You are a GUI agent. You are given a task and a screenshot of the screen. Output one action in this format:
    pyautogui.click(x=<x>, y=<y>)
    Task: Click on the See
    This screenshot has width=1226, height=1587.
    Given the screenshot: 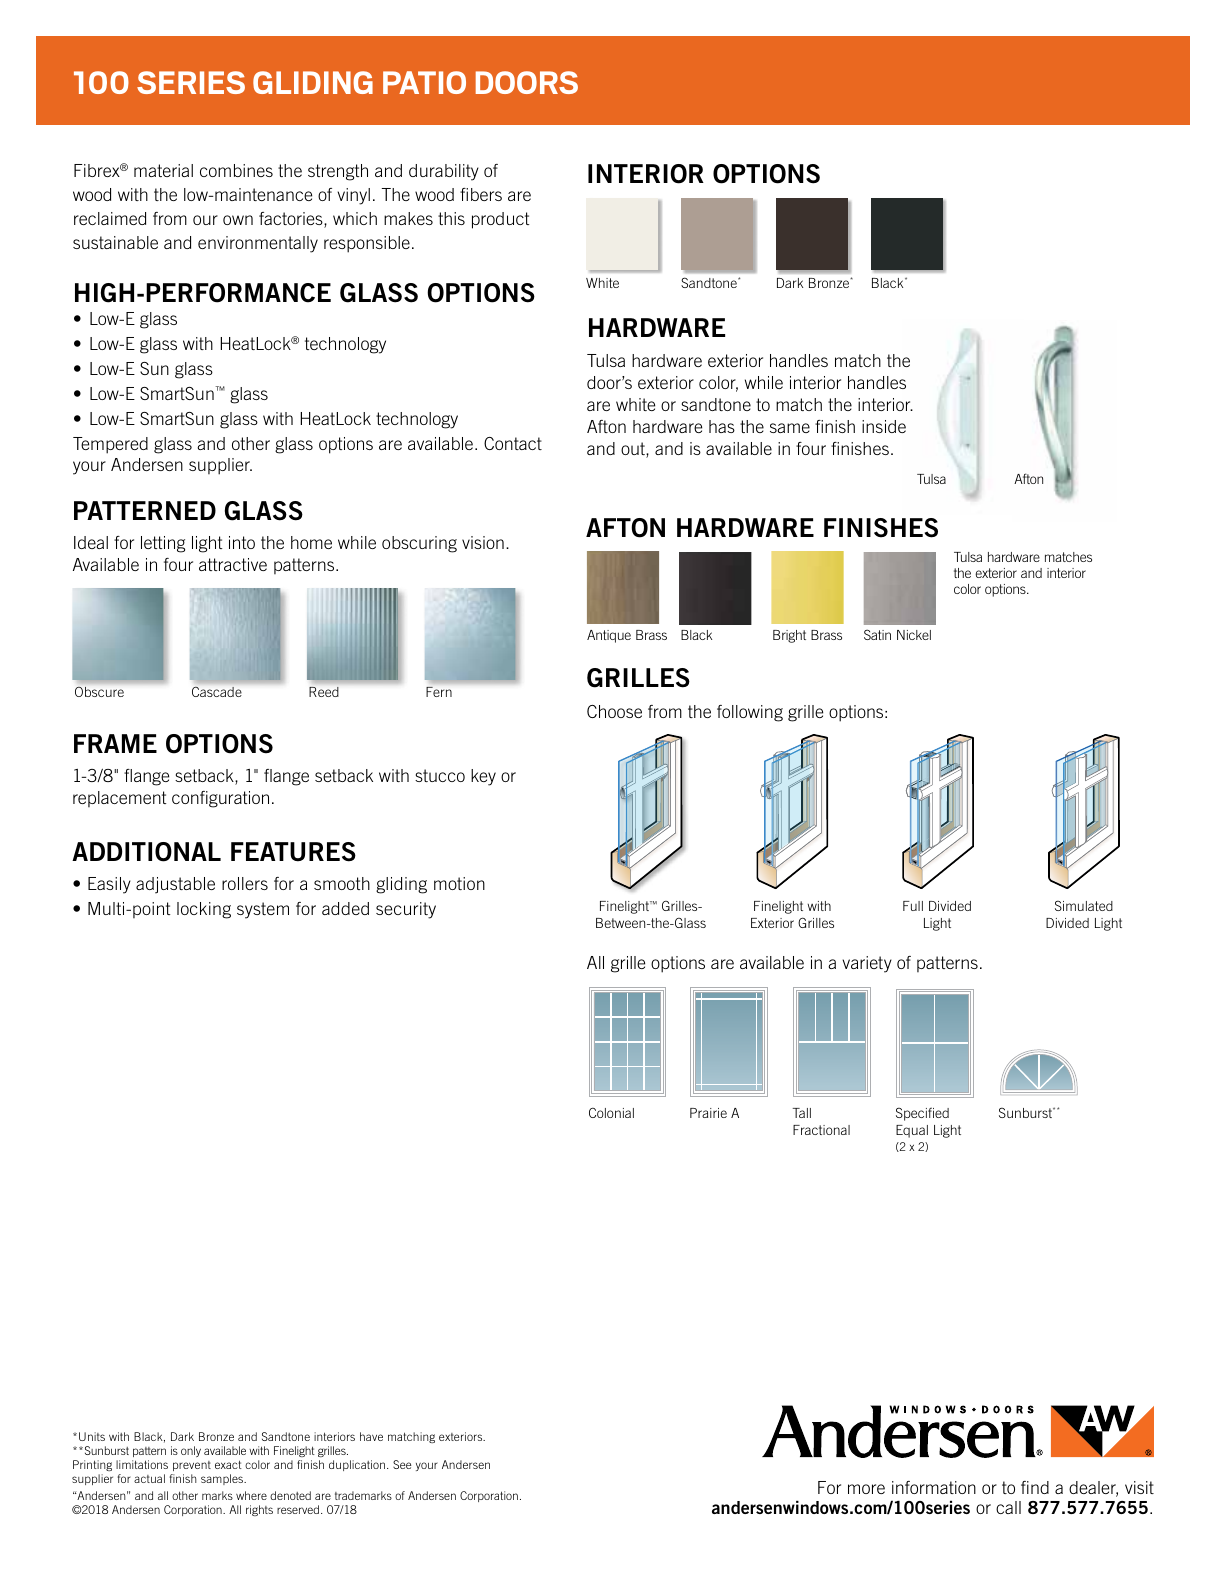 What is the action you would take?
    pyautogui.click(x=402, y=1464)
